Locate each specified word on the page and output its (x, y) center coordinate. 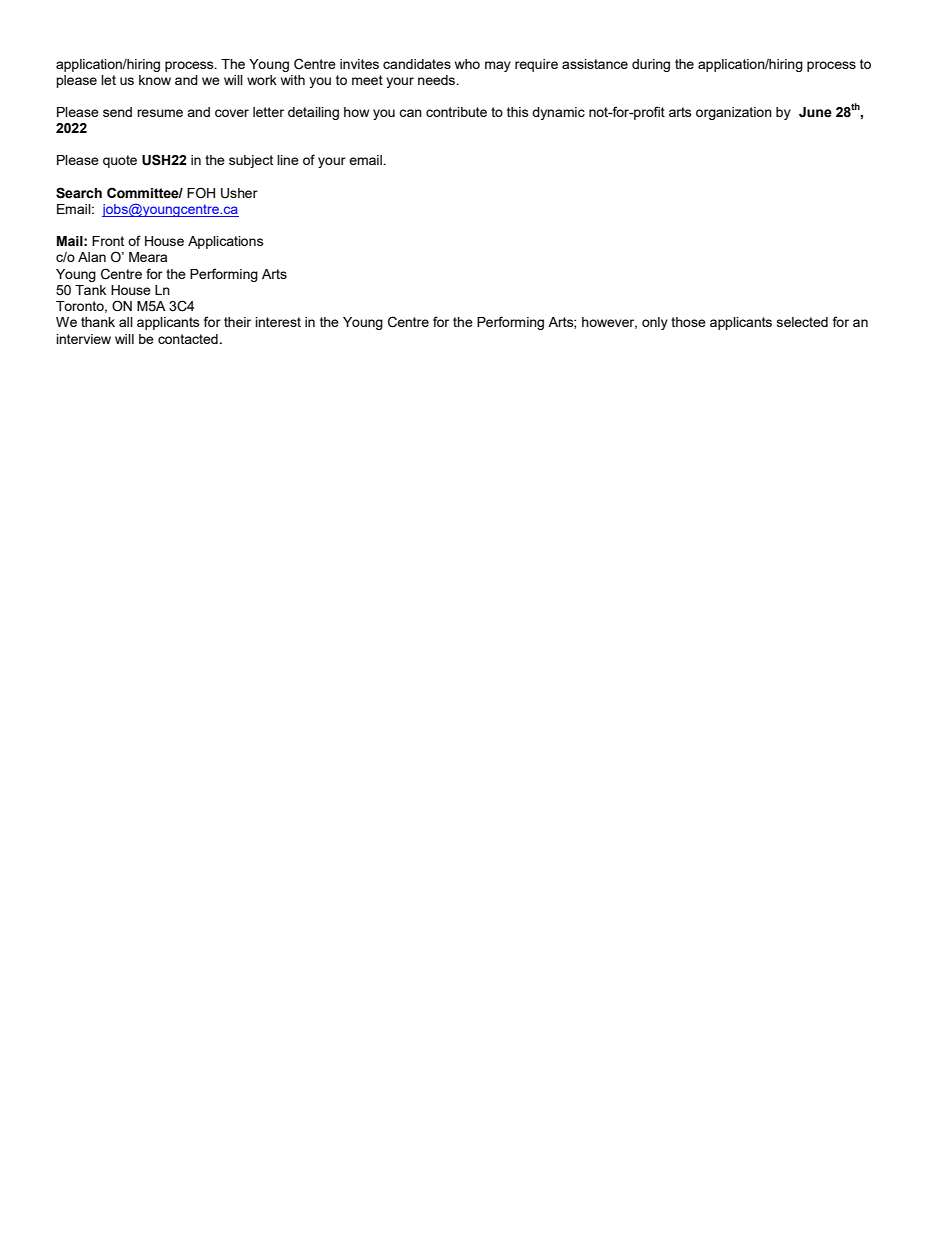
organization (734, 113)
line (288, 160)
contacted (188, 339)
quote (120, 161)
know (155, 80)
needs (438, 80)
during (651, 65)
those (688, 322)
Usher (239, 193)
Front (108, 241)
